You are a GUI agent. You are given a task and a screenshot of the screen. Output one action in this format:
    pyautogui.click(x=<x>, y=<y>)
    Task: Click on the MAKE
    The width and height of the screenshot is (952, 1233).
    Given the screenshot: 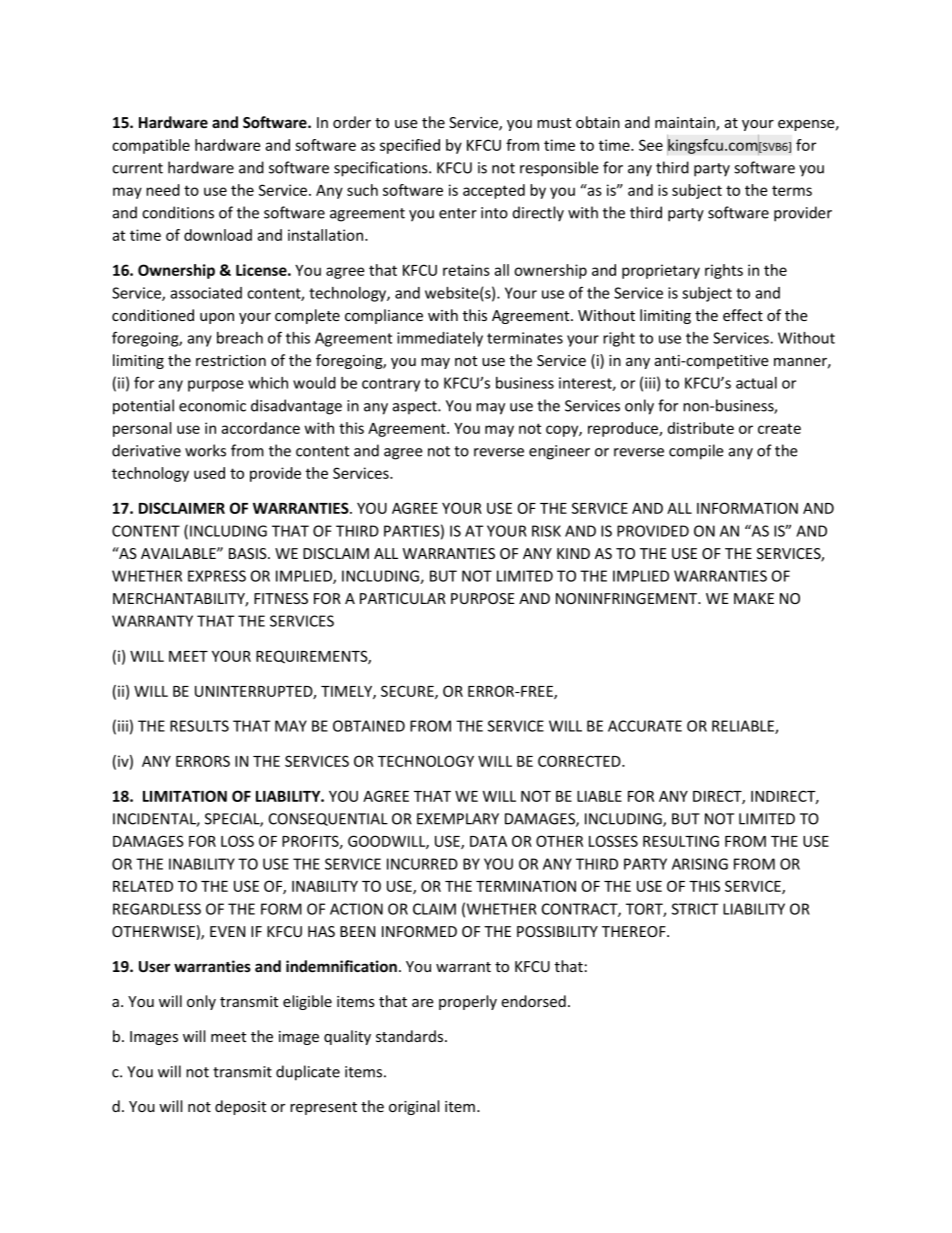 What is the action you would take?
    pyautogui.click(x=754, y=598)
